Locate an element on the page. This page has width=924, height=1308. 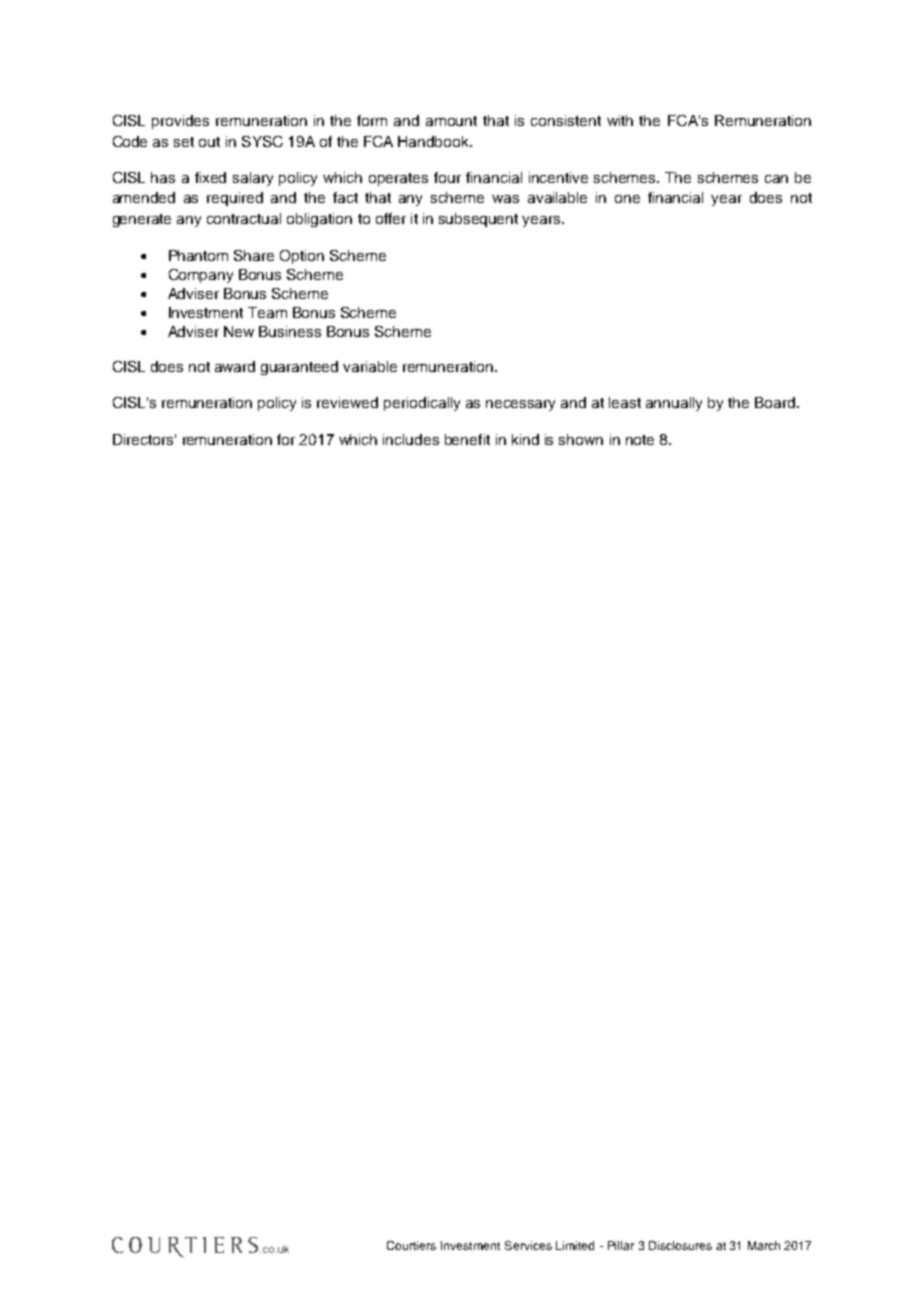
Services is located at coordinates (528, 1245).
